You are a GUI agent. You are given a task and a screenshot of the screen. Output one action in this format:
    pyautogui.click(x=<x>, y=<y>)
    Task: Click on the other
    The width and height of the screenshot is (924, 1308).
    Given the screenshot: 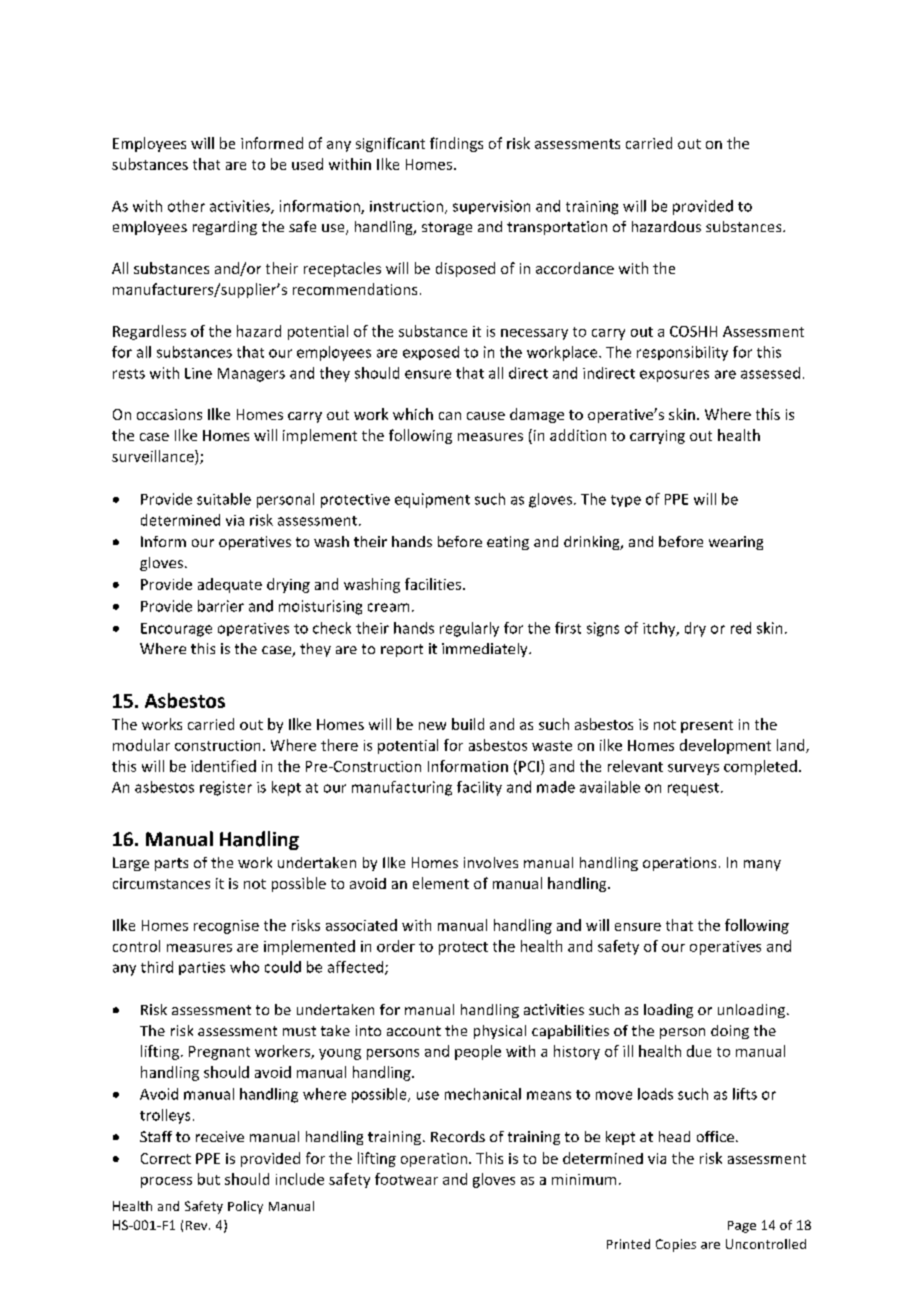 What is the action you would take?
    pyautogui.click(x=186, y=206)
